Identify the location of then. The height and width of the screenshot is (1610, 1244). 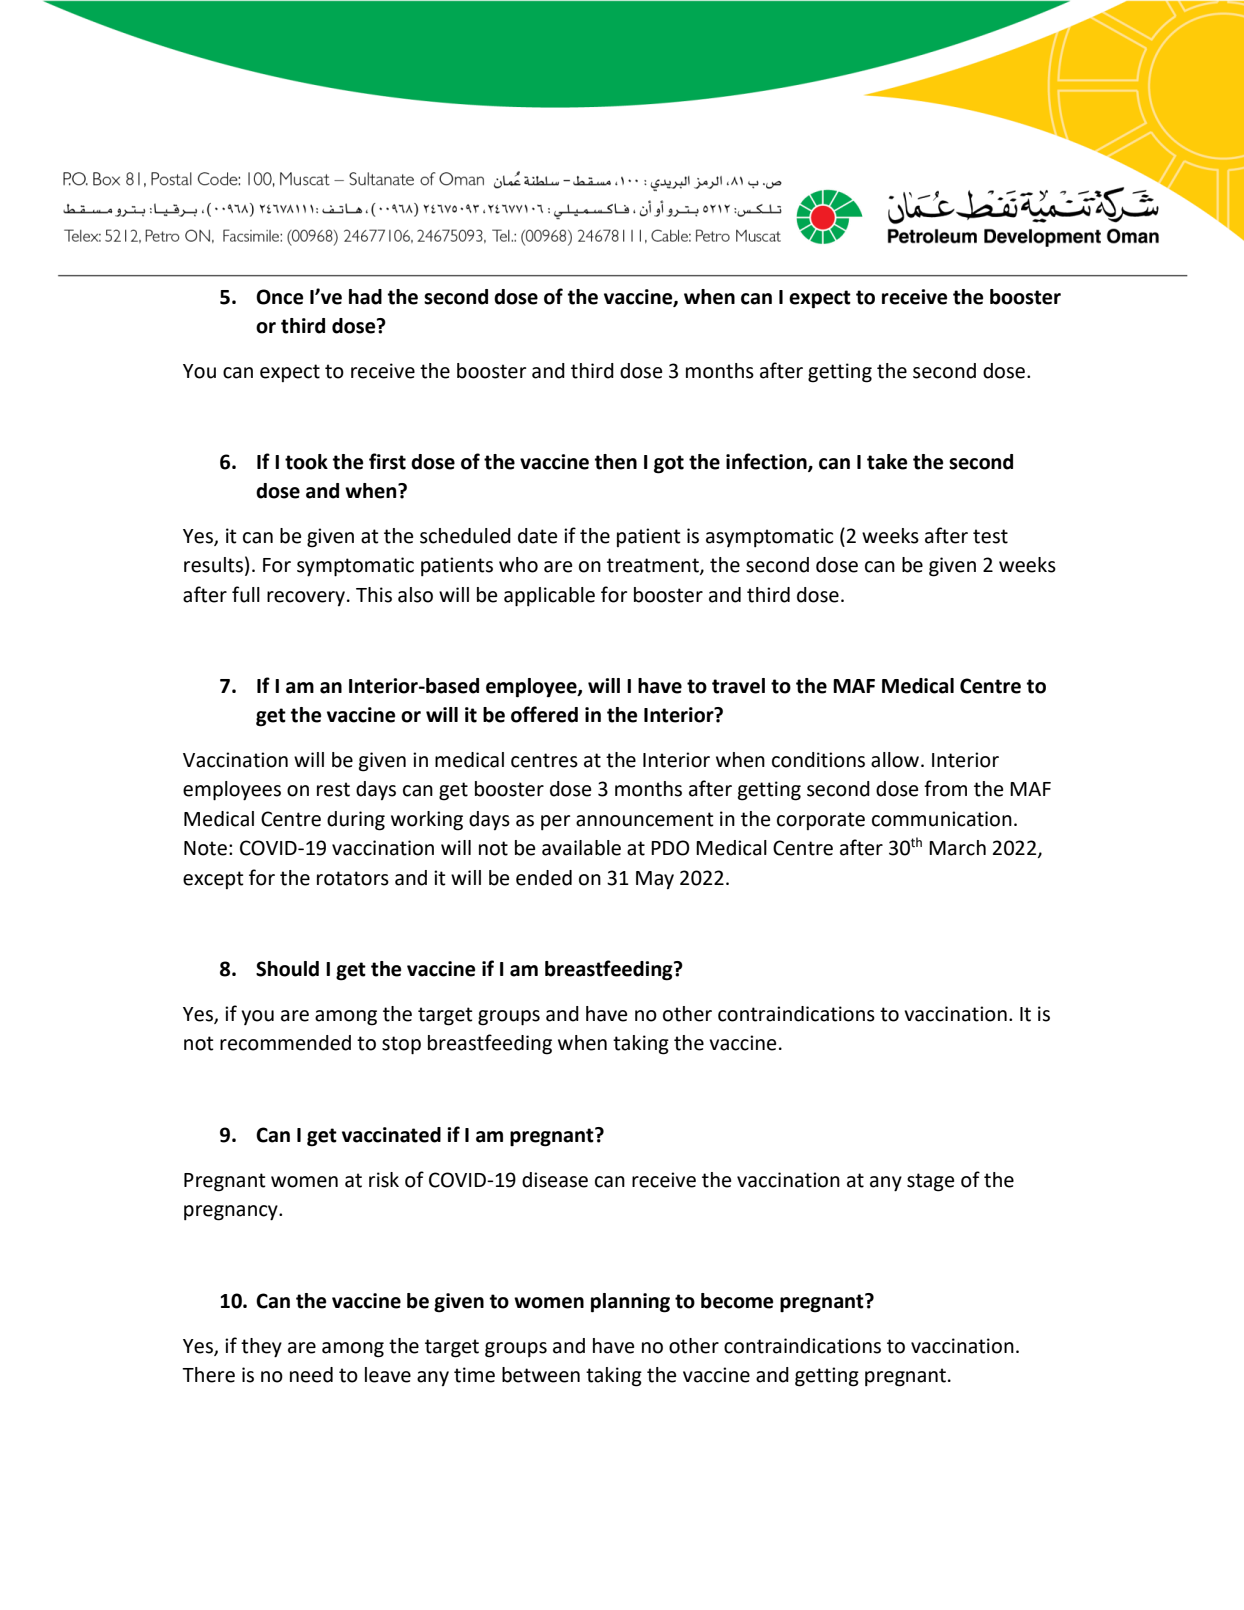
(615, 462).
